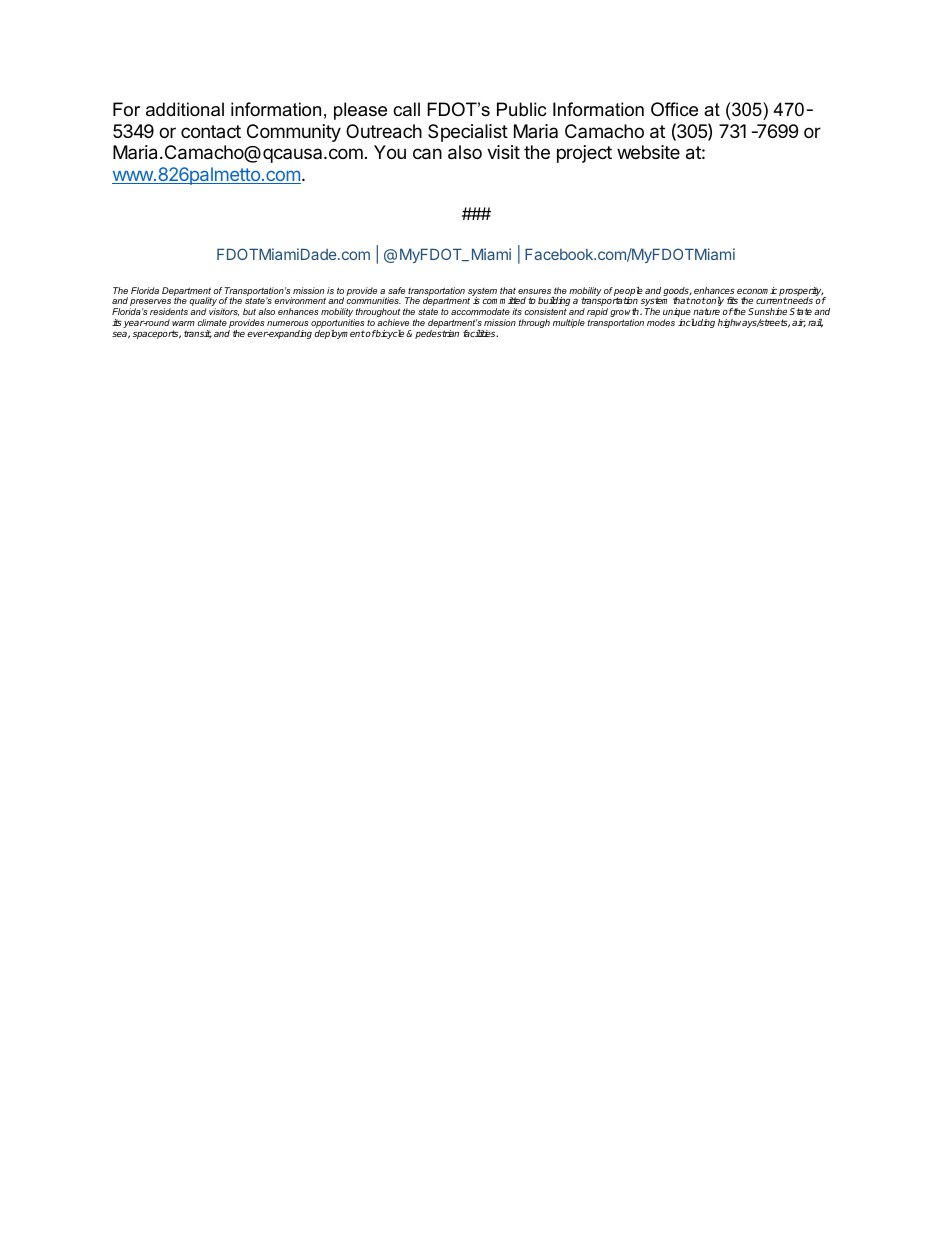  What do you see at coordinates (198, 334) in the screenshot?
I see `transit` at bounding box center [198, 334].
